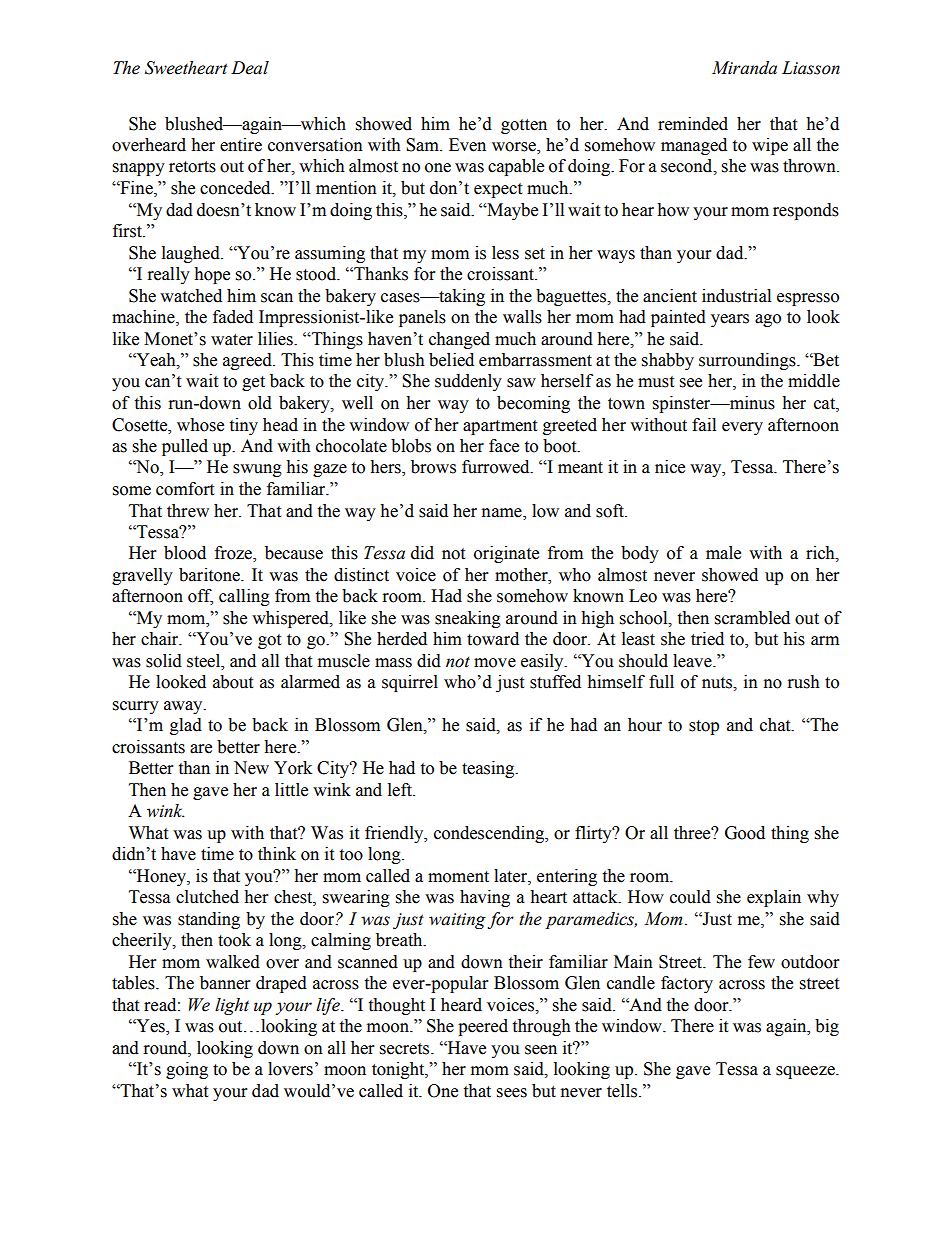  I want to click on condescending, so click(490, 834).
